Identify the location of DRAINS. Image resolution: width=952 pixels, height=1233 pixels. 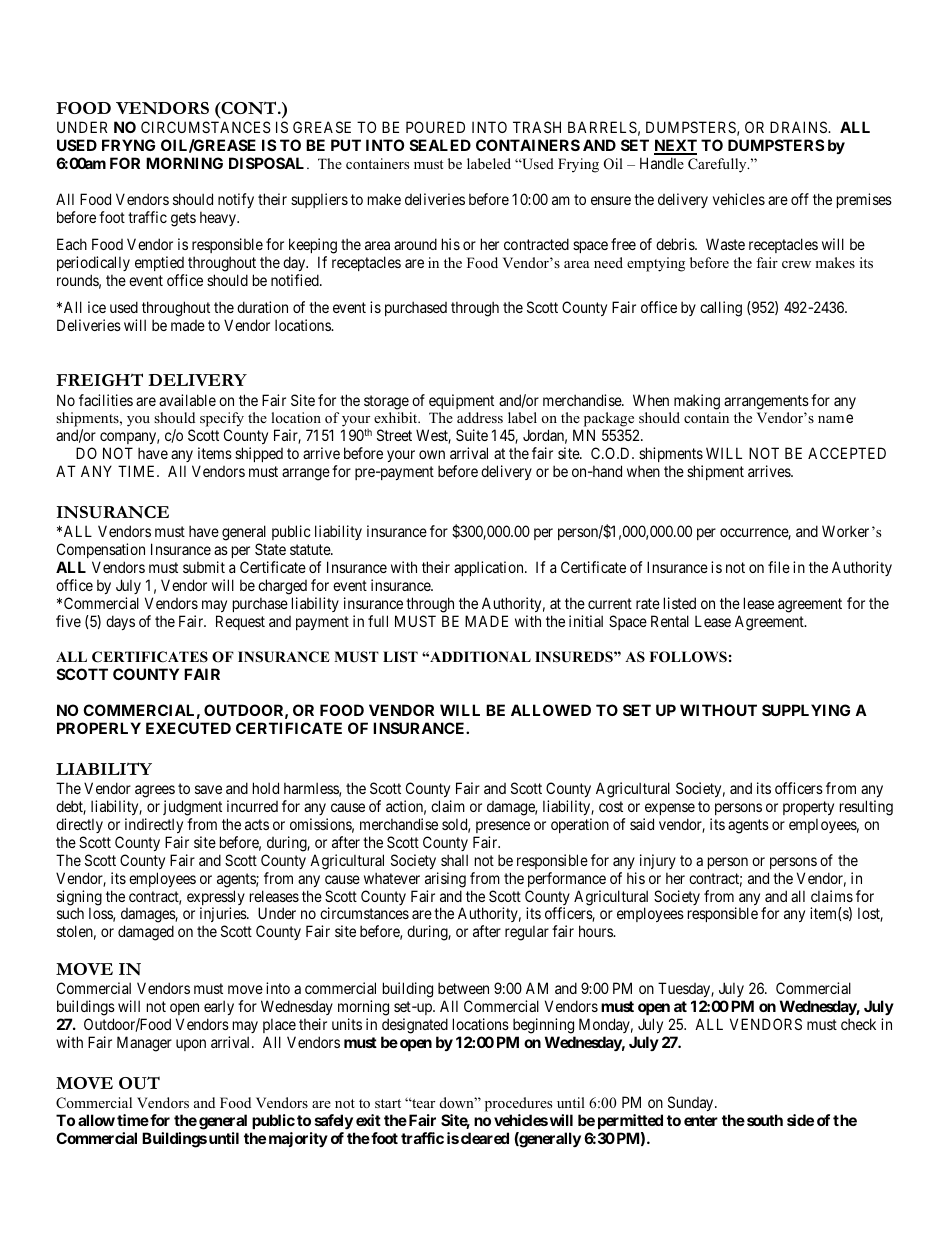
(799, 127).
